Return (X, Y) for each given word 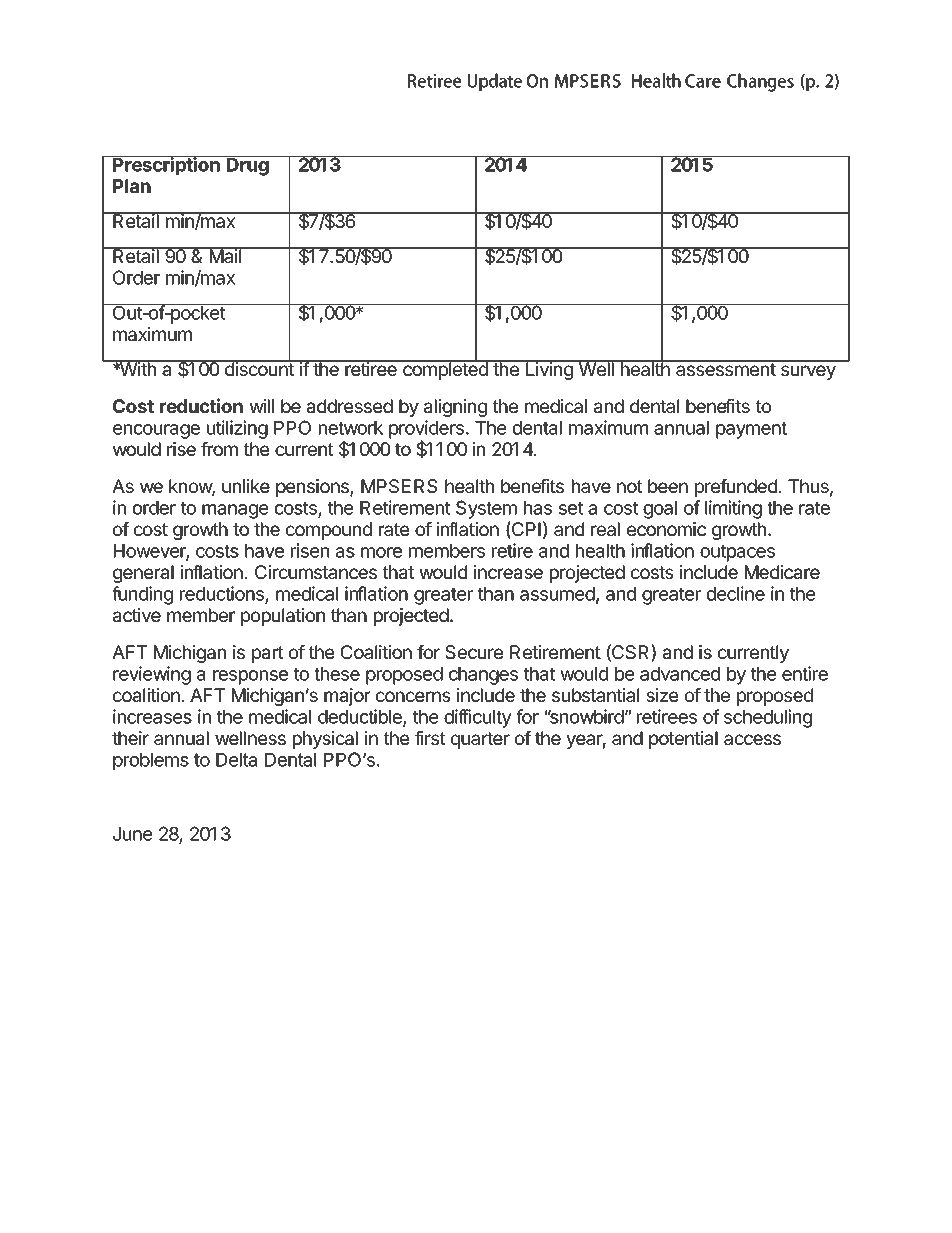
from (219, 449)
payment (751, 430)
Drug (248, 166)
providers (426, 430)
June (132, 834)
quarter (480, 740)
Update (495, 82)
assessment (725, 368)
